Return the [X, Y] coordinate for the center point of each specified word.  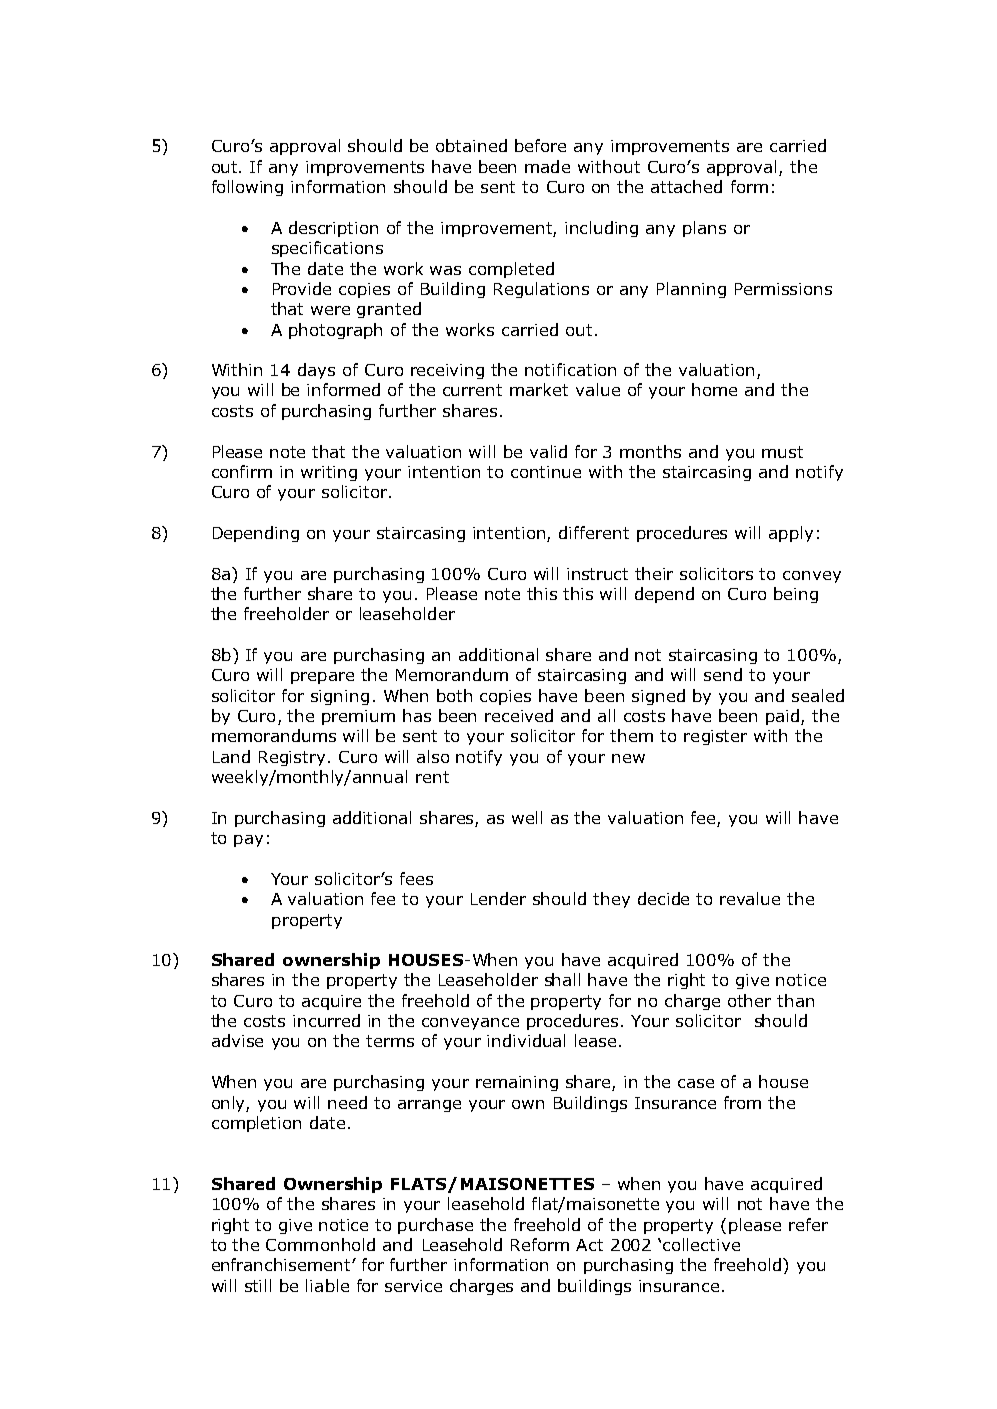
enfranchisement [282, 1264]
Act [589, 1245]
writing [329, 473]
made [547, 166]
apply [791, 534]
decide [663, 898]
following [247, 188]
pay [248, 841]
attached [686, 186]
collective [701, 1244]
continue [546, 472]
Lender [498, 898]
